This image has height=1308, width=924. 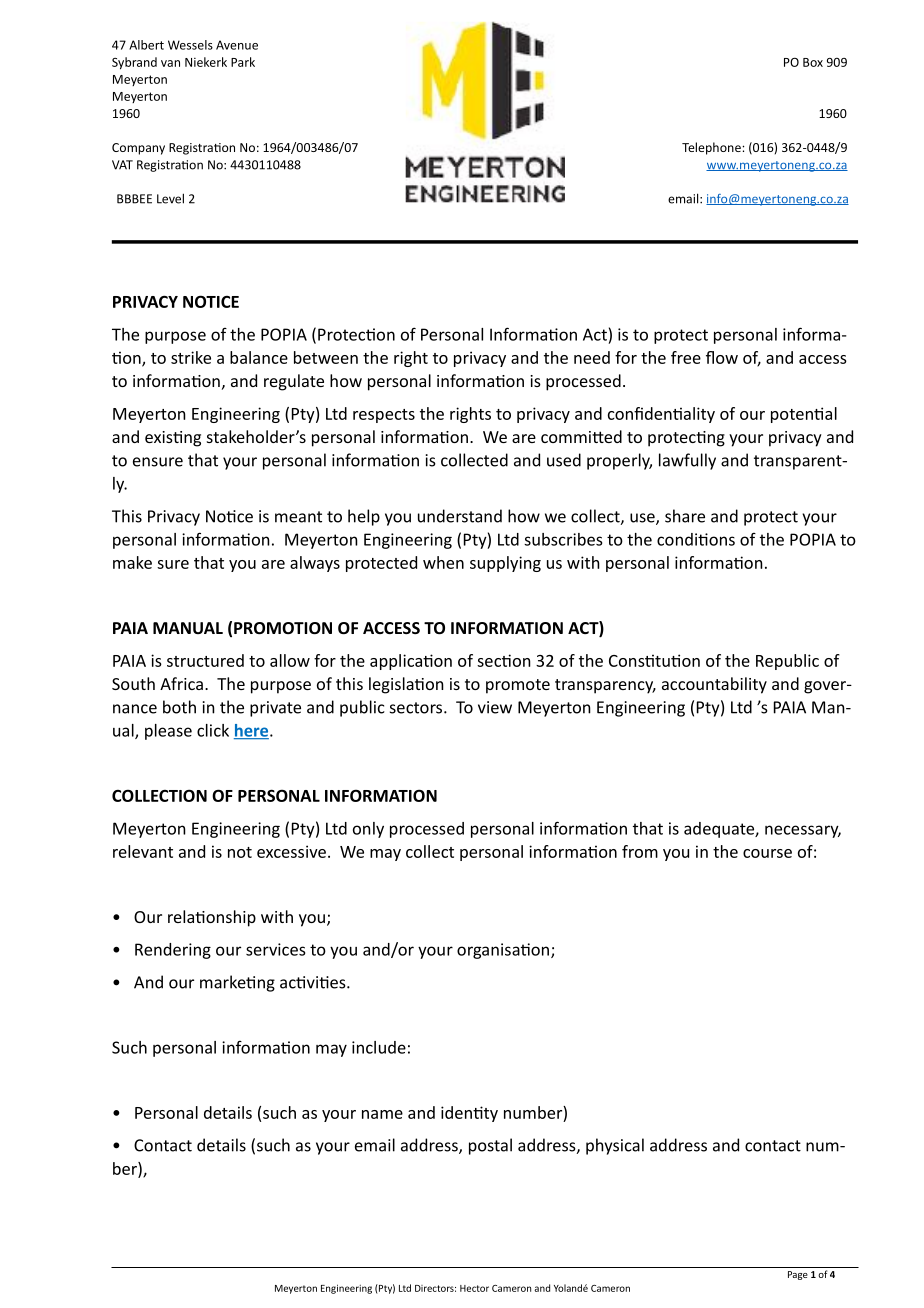 What do you see at coordinates (211, 301) in the image?
I see `NOTICE` at bounding box center [211, 301].
